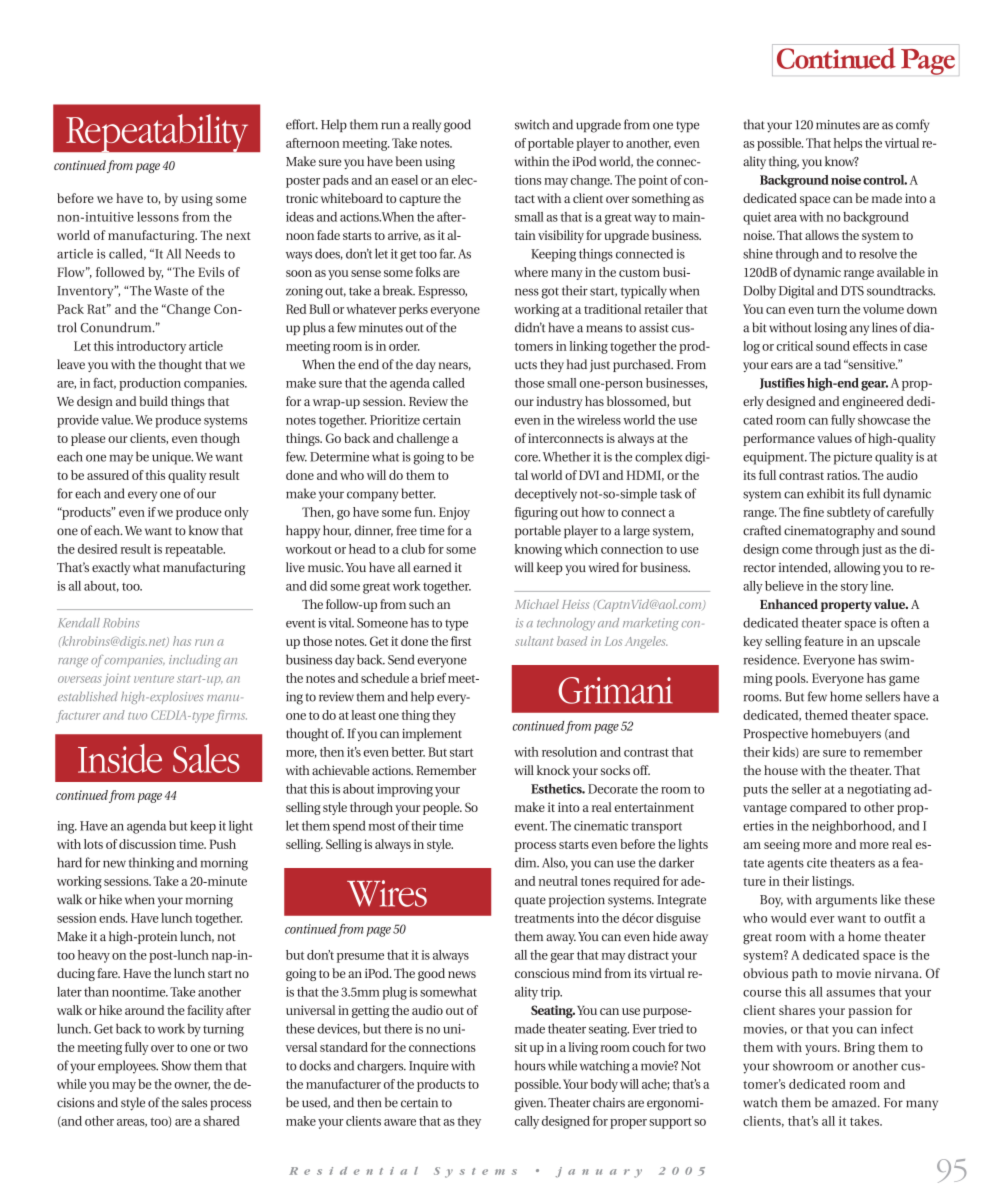 This image has width=996, height=1204. I want to click on deceptively, so click(546, 495).
